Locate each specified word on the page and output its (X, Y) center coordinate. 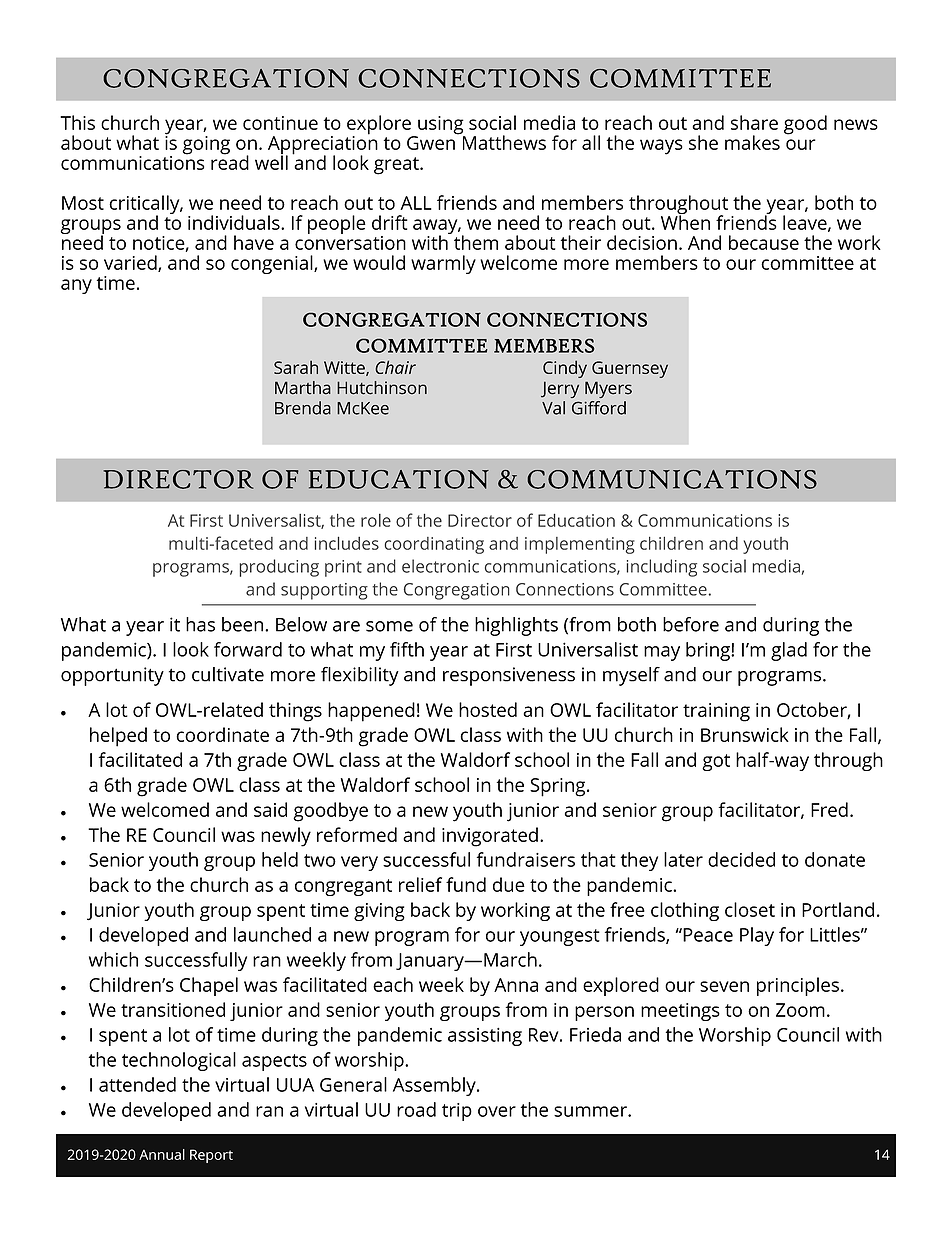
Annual (162, 1154)
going (206, 145)
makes (752, 142)
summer (591, 1111)
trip (457, 1112)
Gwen (432, 141)
